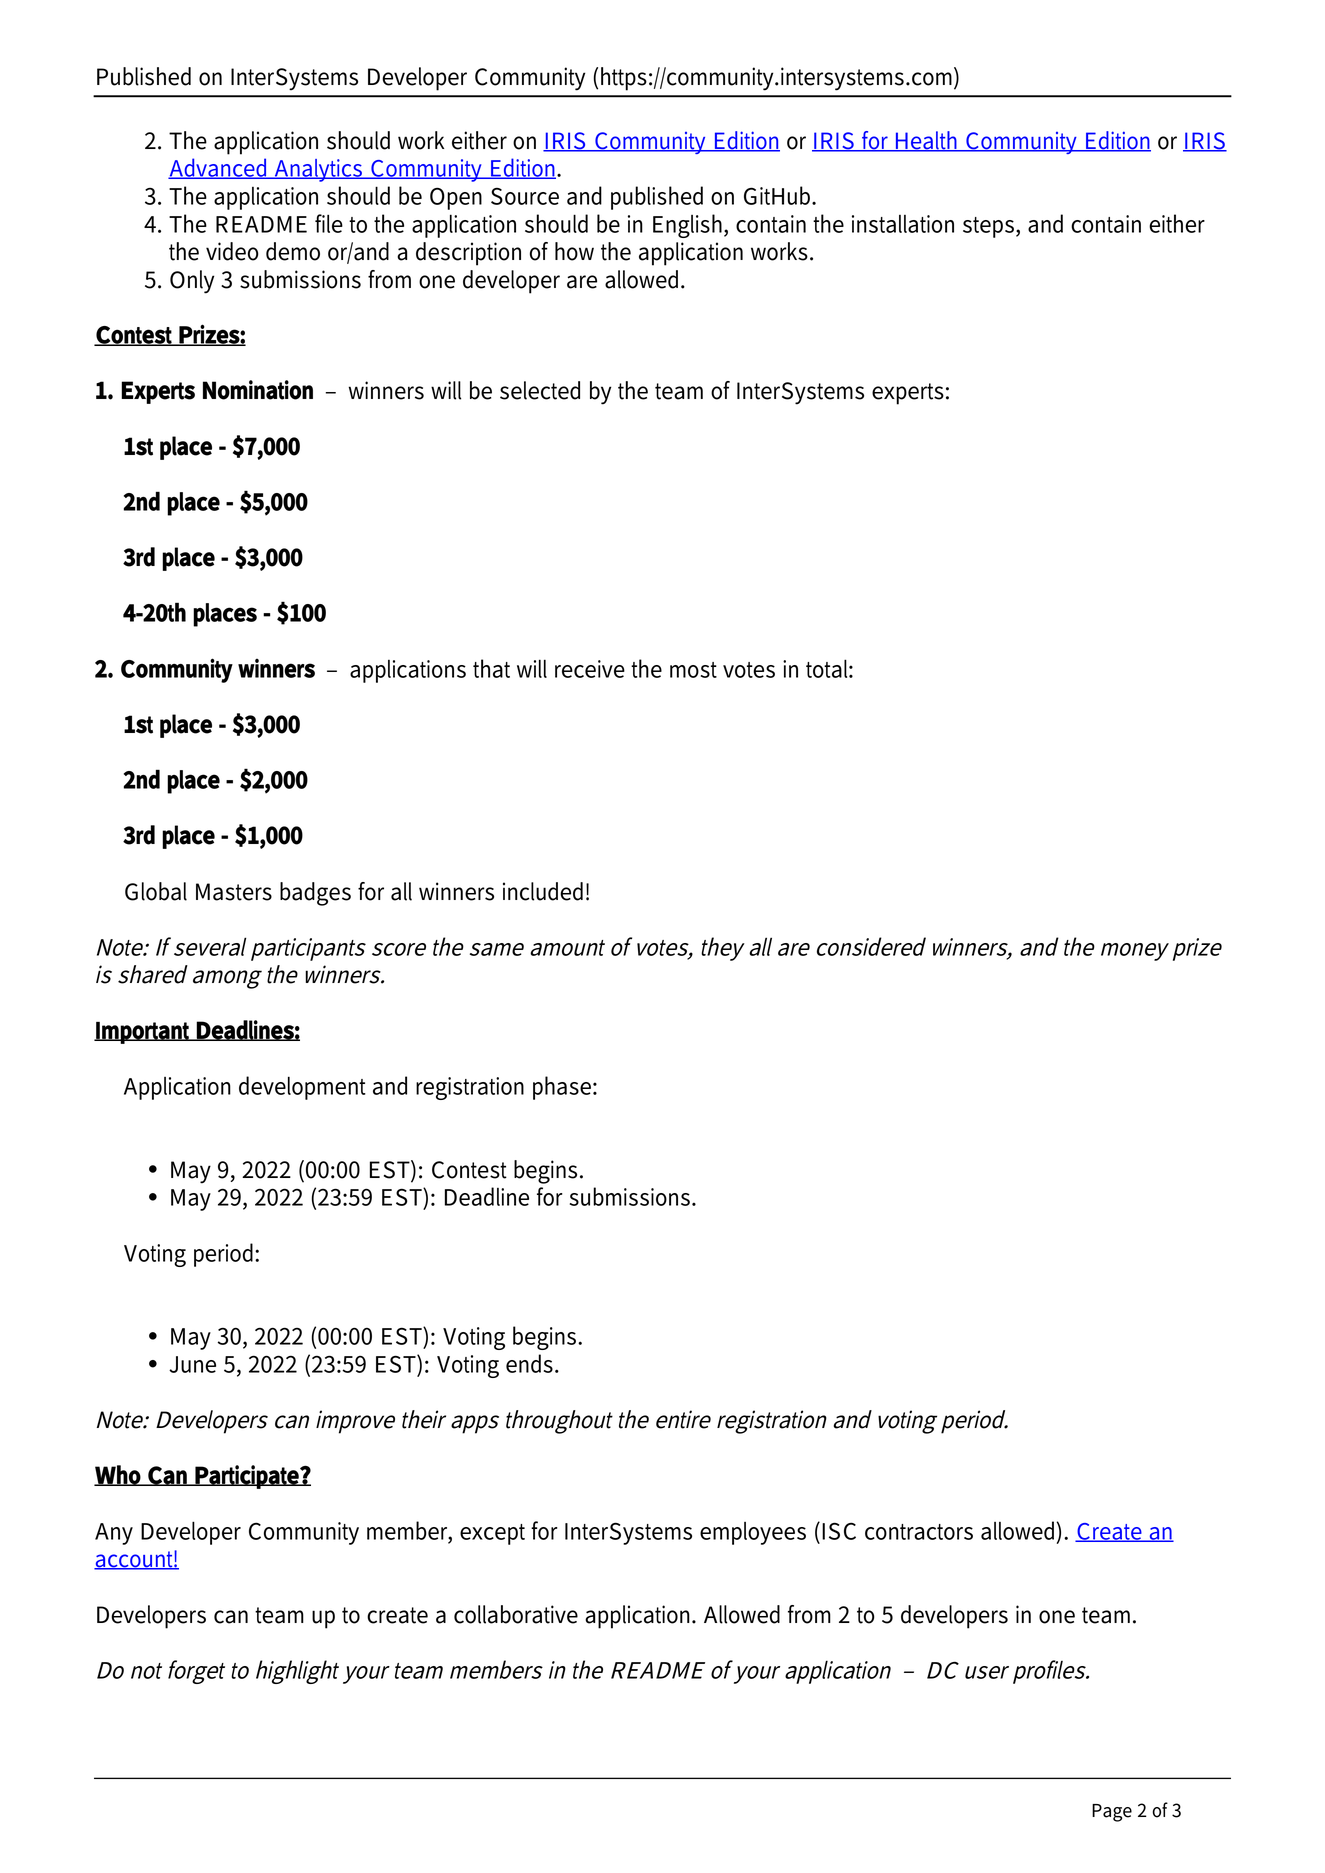 The width and height of the screenshot is (1325, 1873). I want to click on steps, so click(988, 227).
